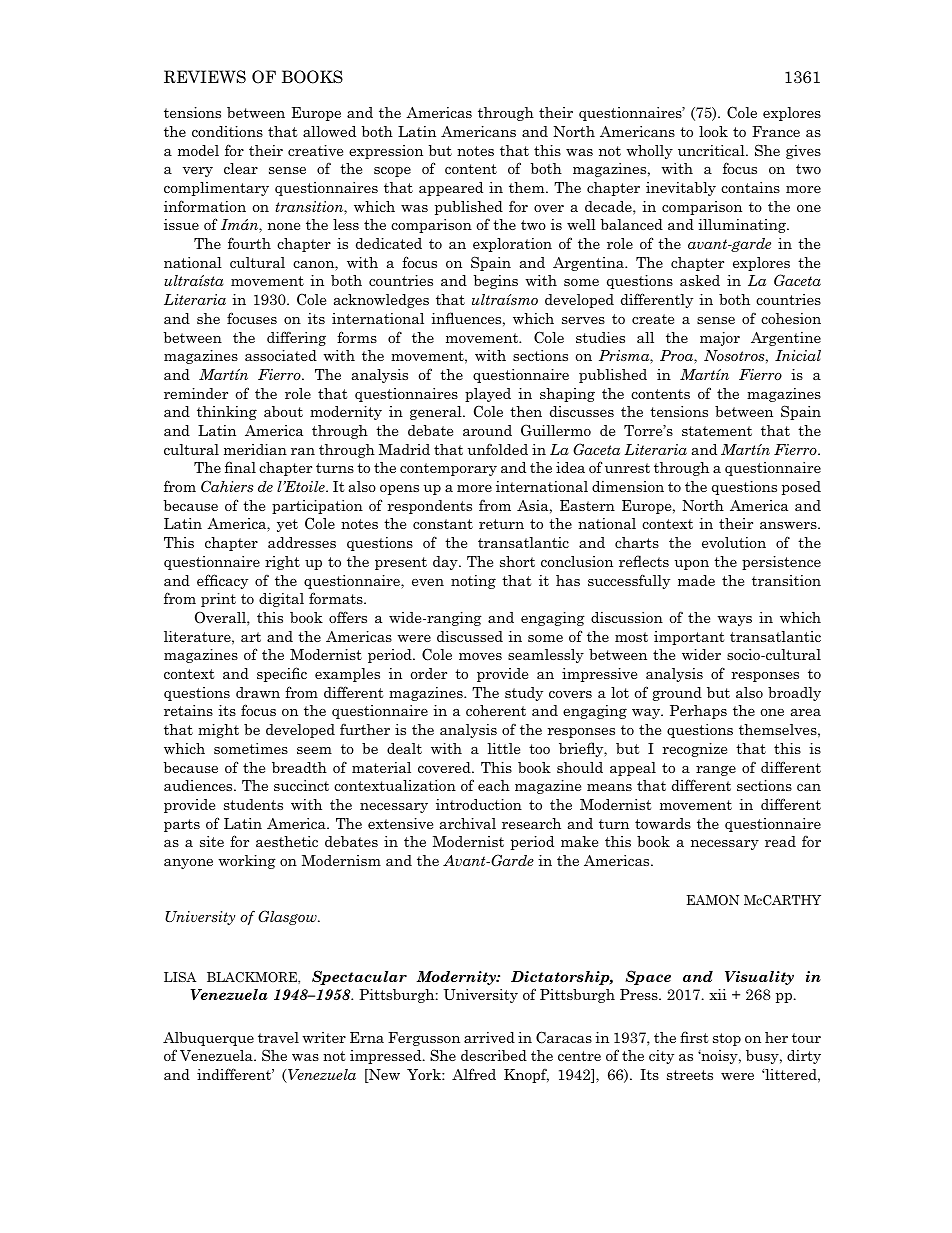 The width and height of the document is (952, 1233). I want to click on conditions, so click(227, 131).
